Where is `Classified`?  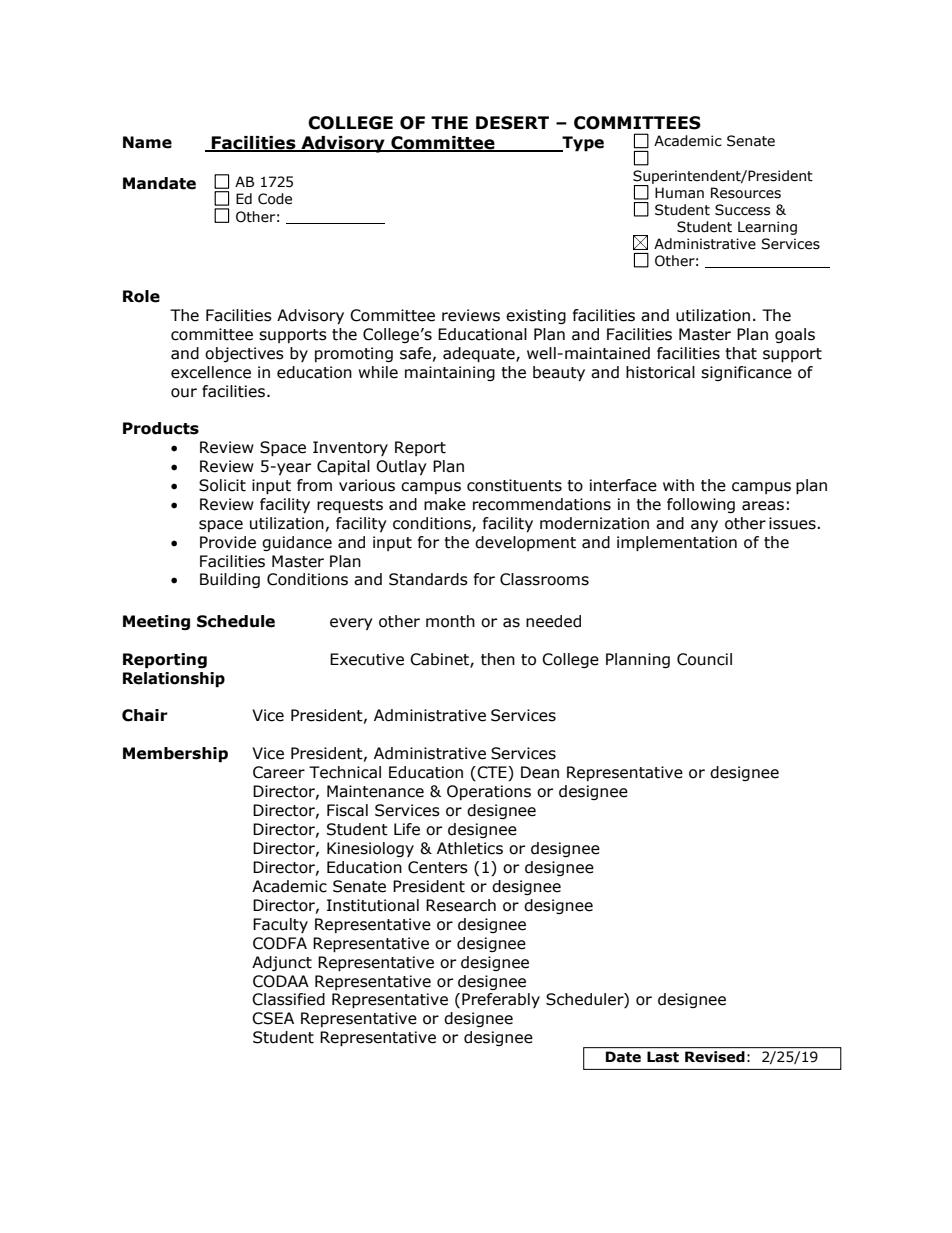
Classified is located at coordinates (288, 999).
